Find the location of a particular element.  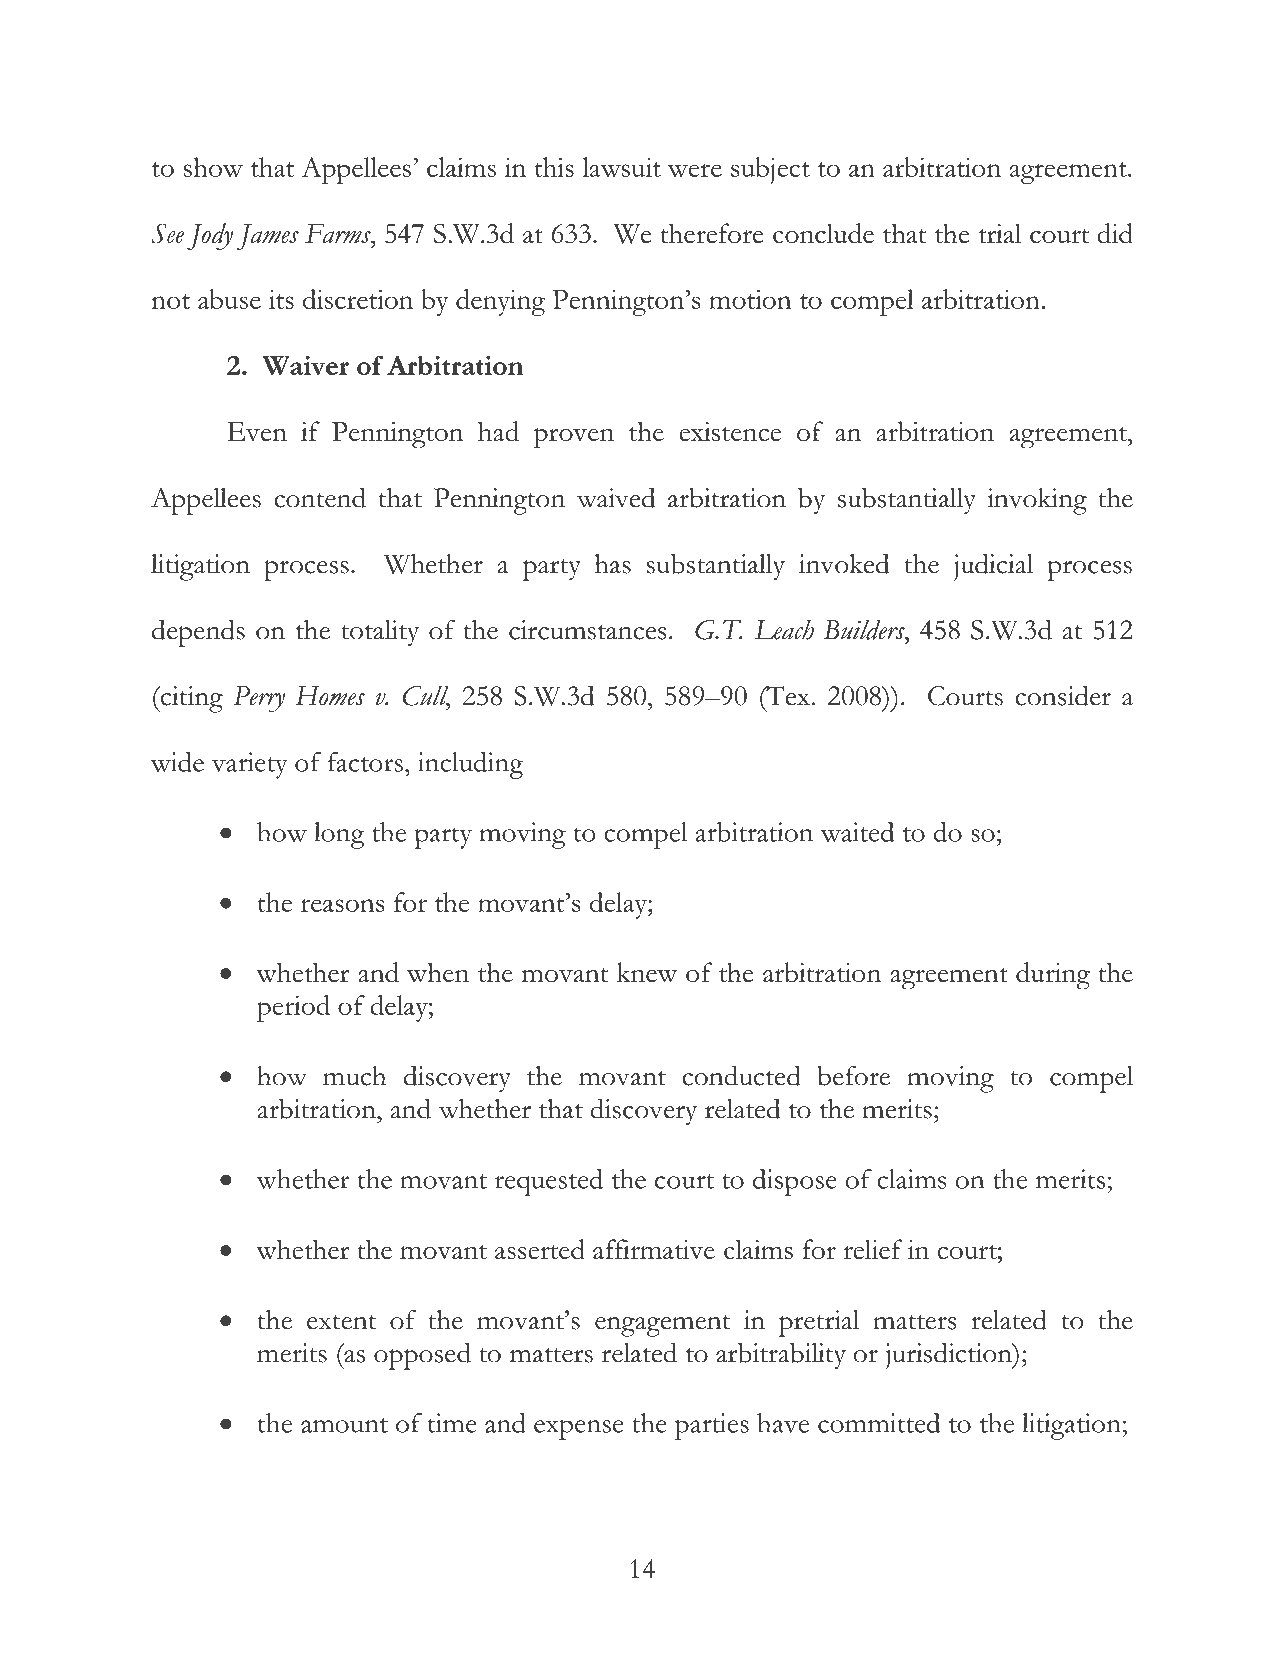

contend is located at coordinates (320, 497).
